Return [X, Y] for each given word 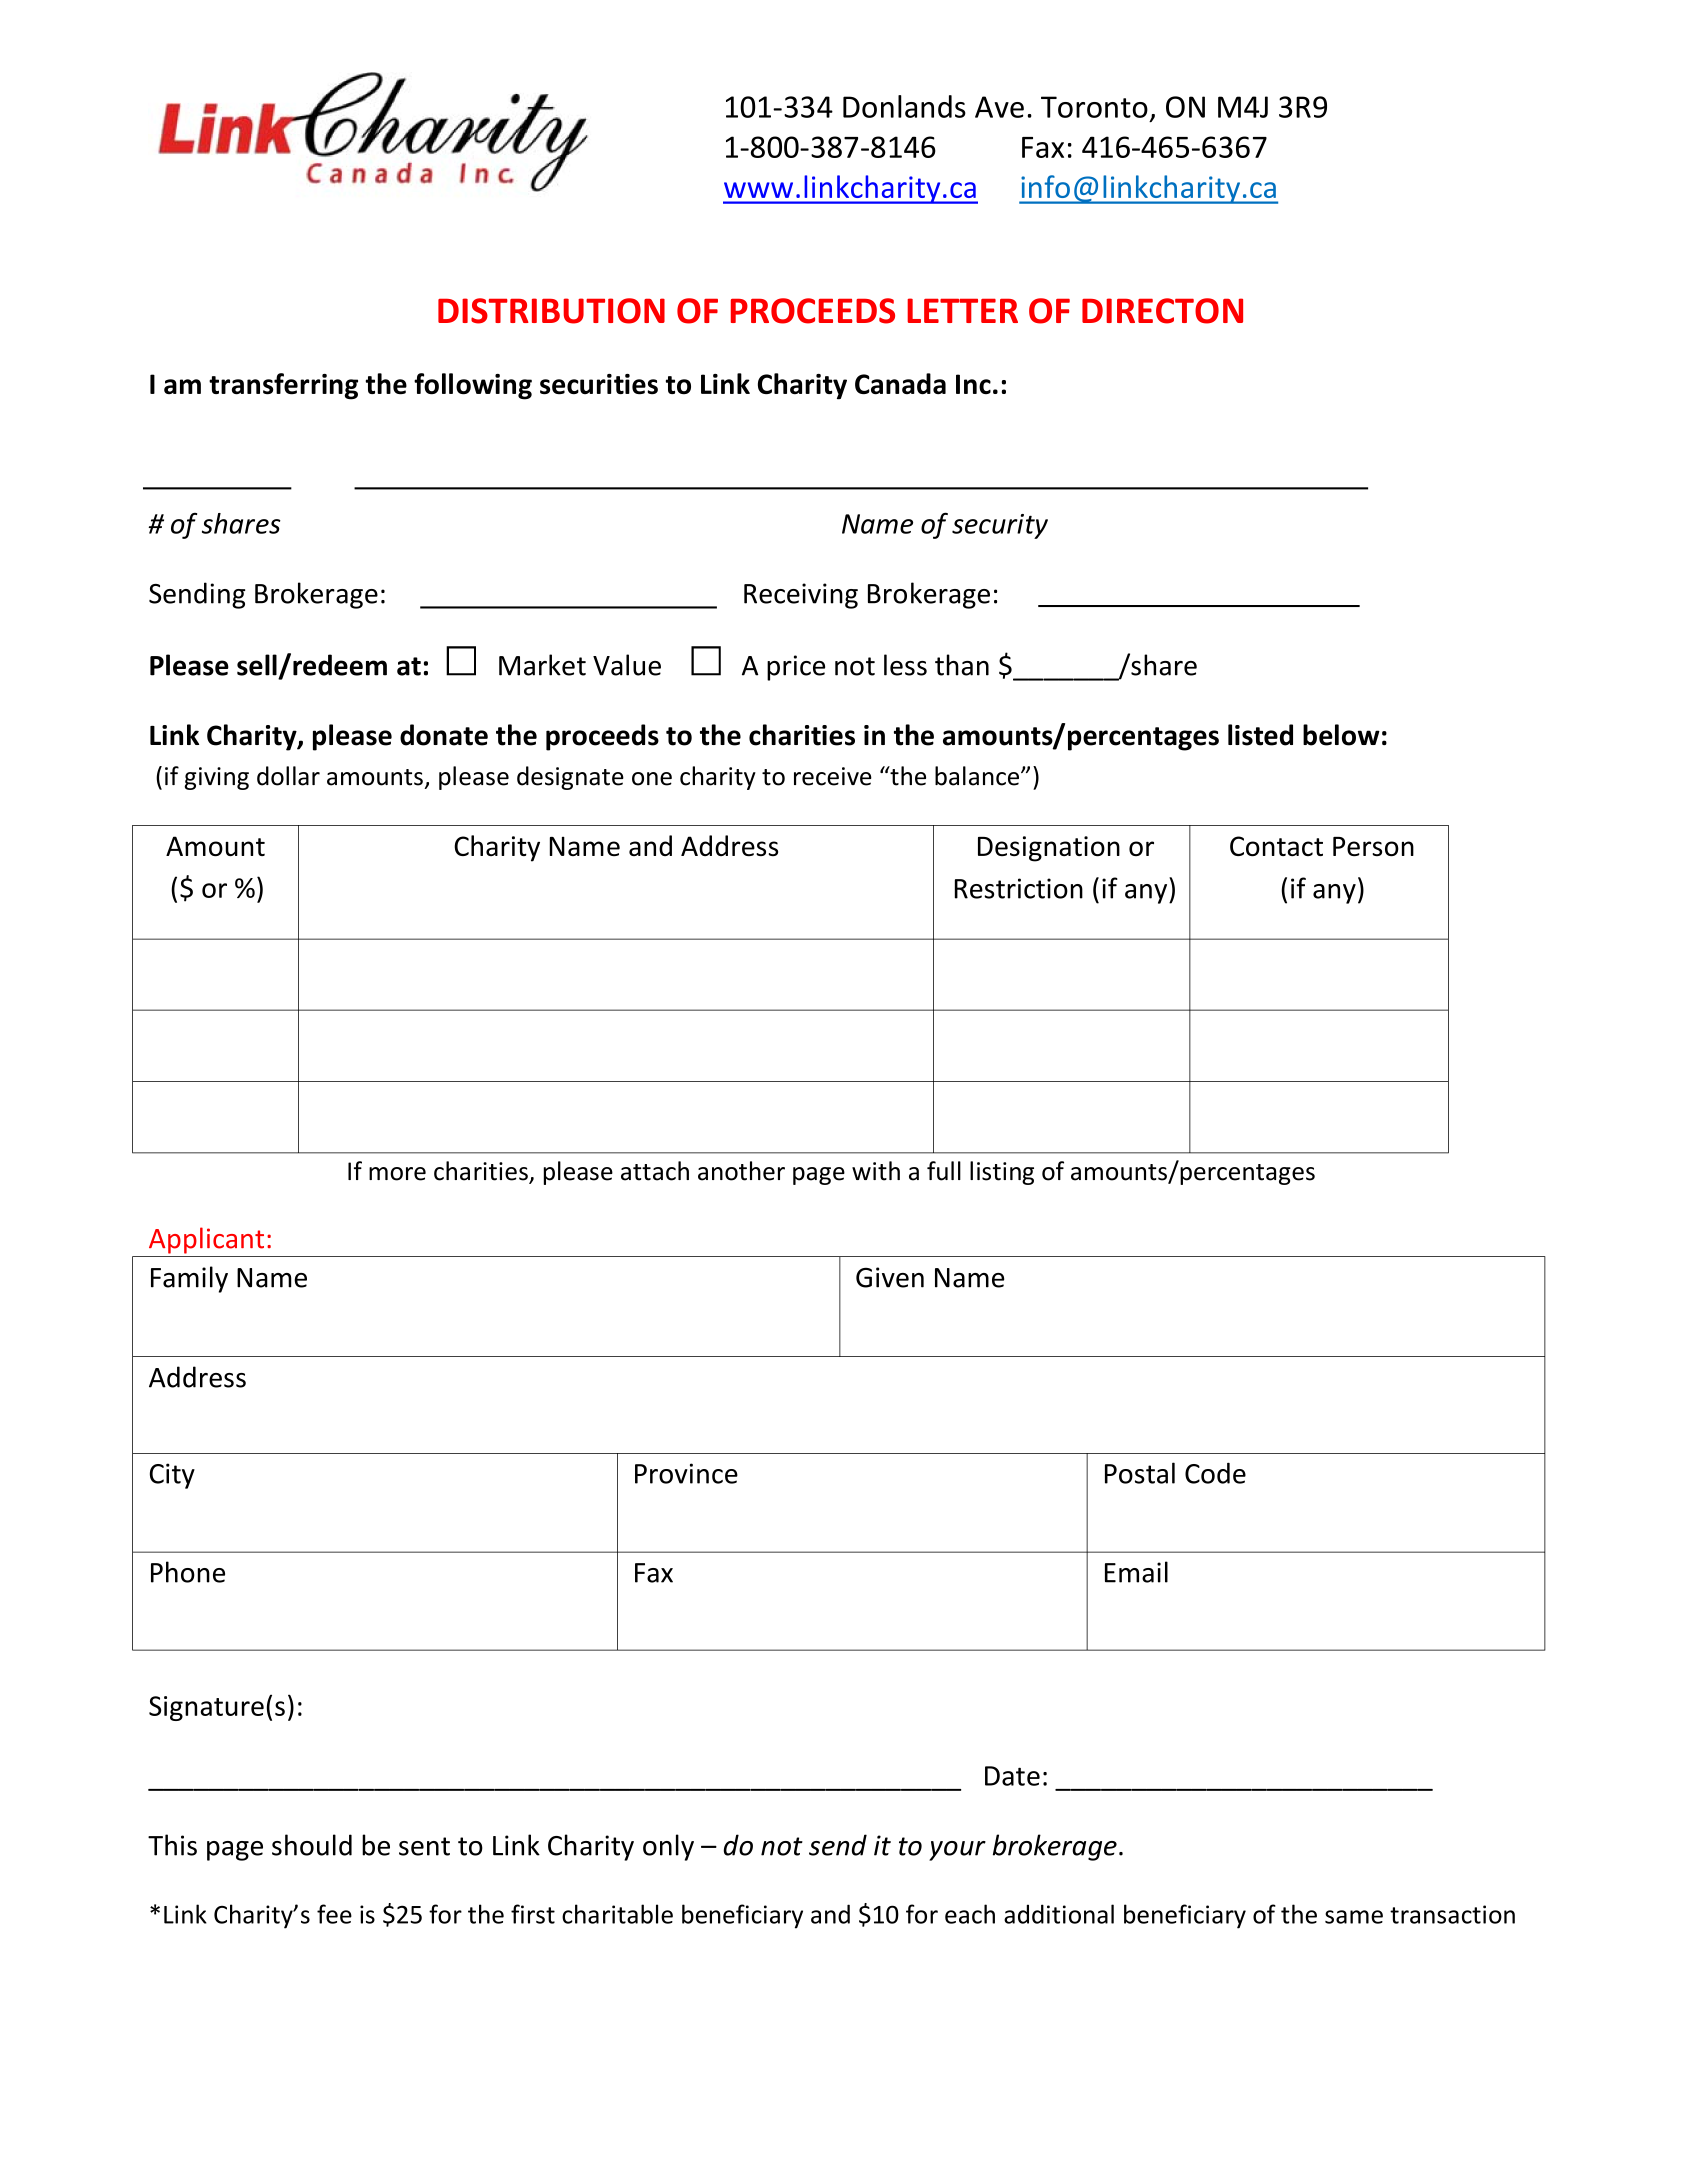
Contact [1276, 846]
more [397, 1174]
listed [1260, 735]
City [172, 1476]
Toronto [1094, 107]
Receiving [801, 596]
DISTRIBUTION [551, 311]
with [876, 1171]
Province [686, 1473]
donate [444, 735]
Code [1215, 1473]
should [312, 1845]
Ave [999, 107]
